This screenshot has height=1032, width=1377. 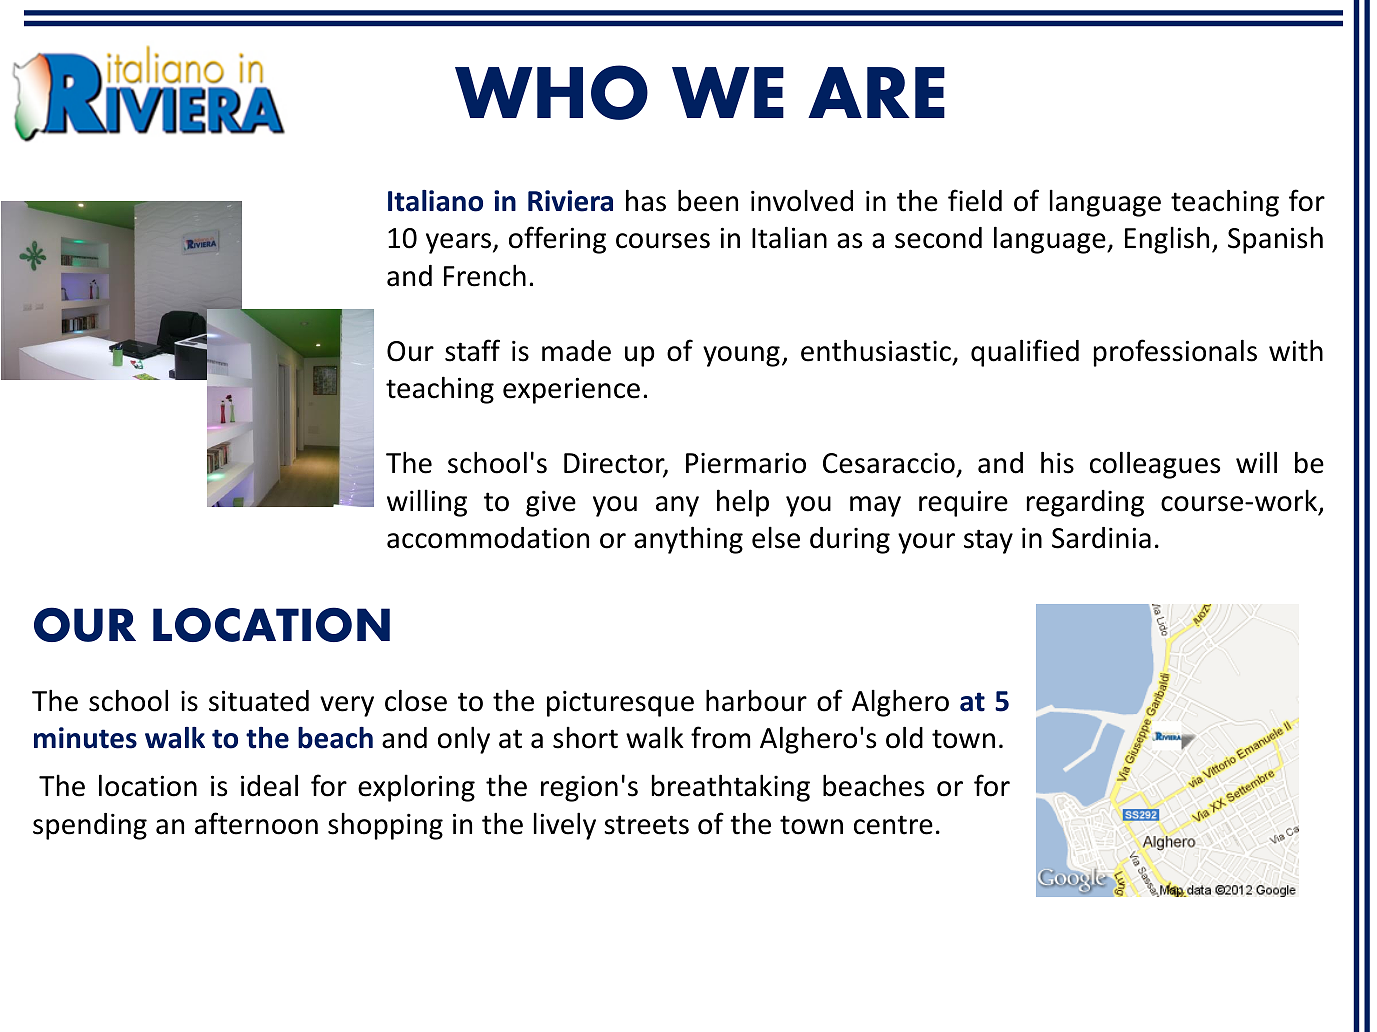 What do you see at coordinates (1101, 538) in the screenshot?
I see `Sardinia` at bounding box center [1101, 538].
